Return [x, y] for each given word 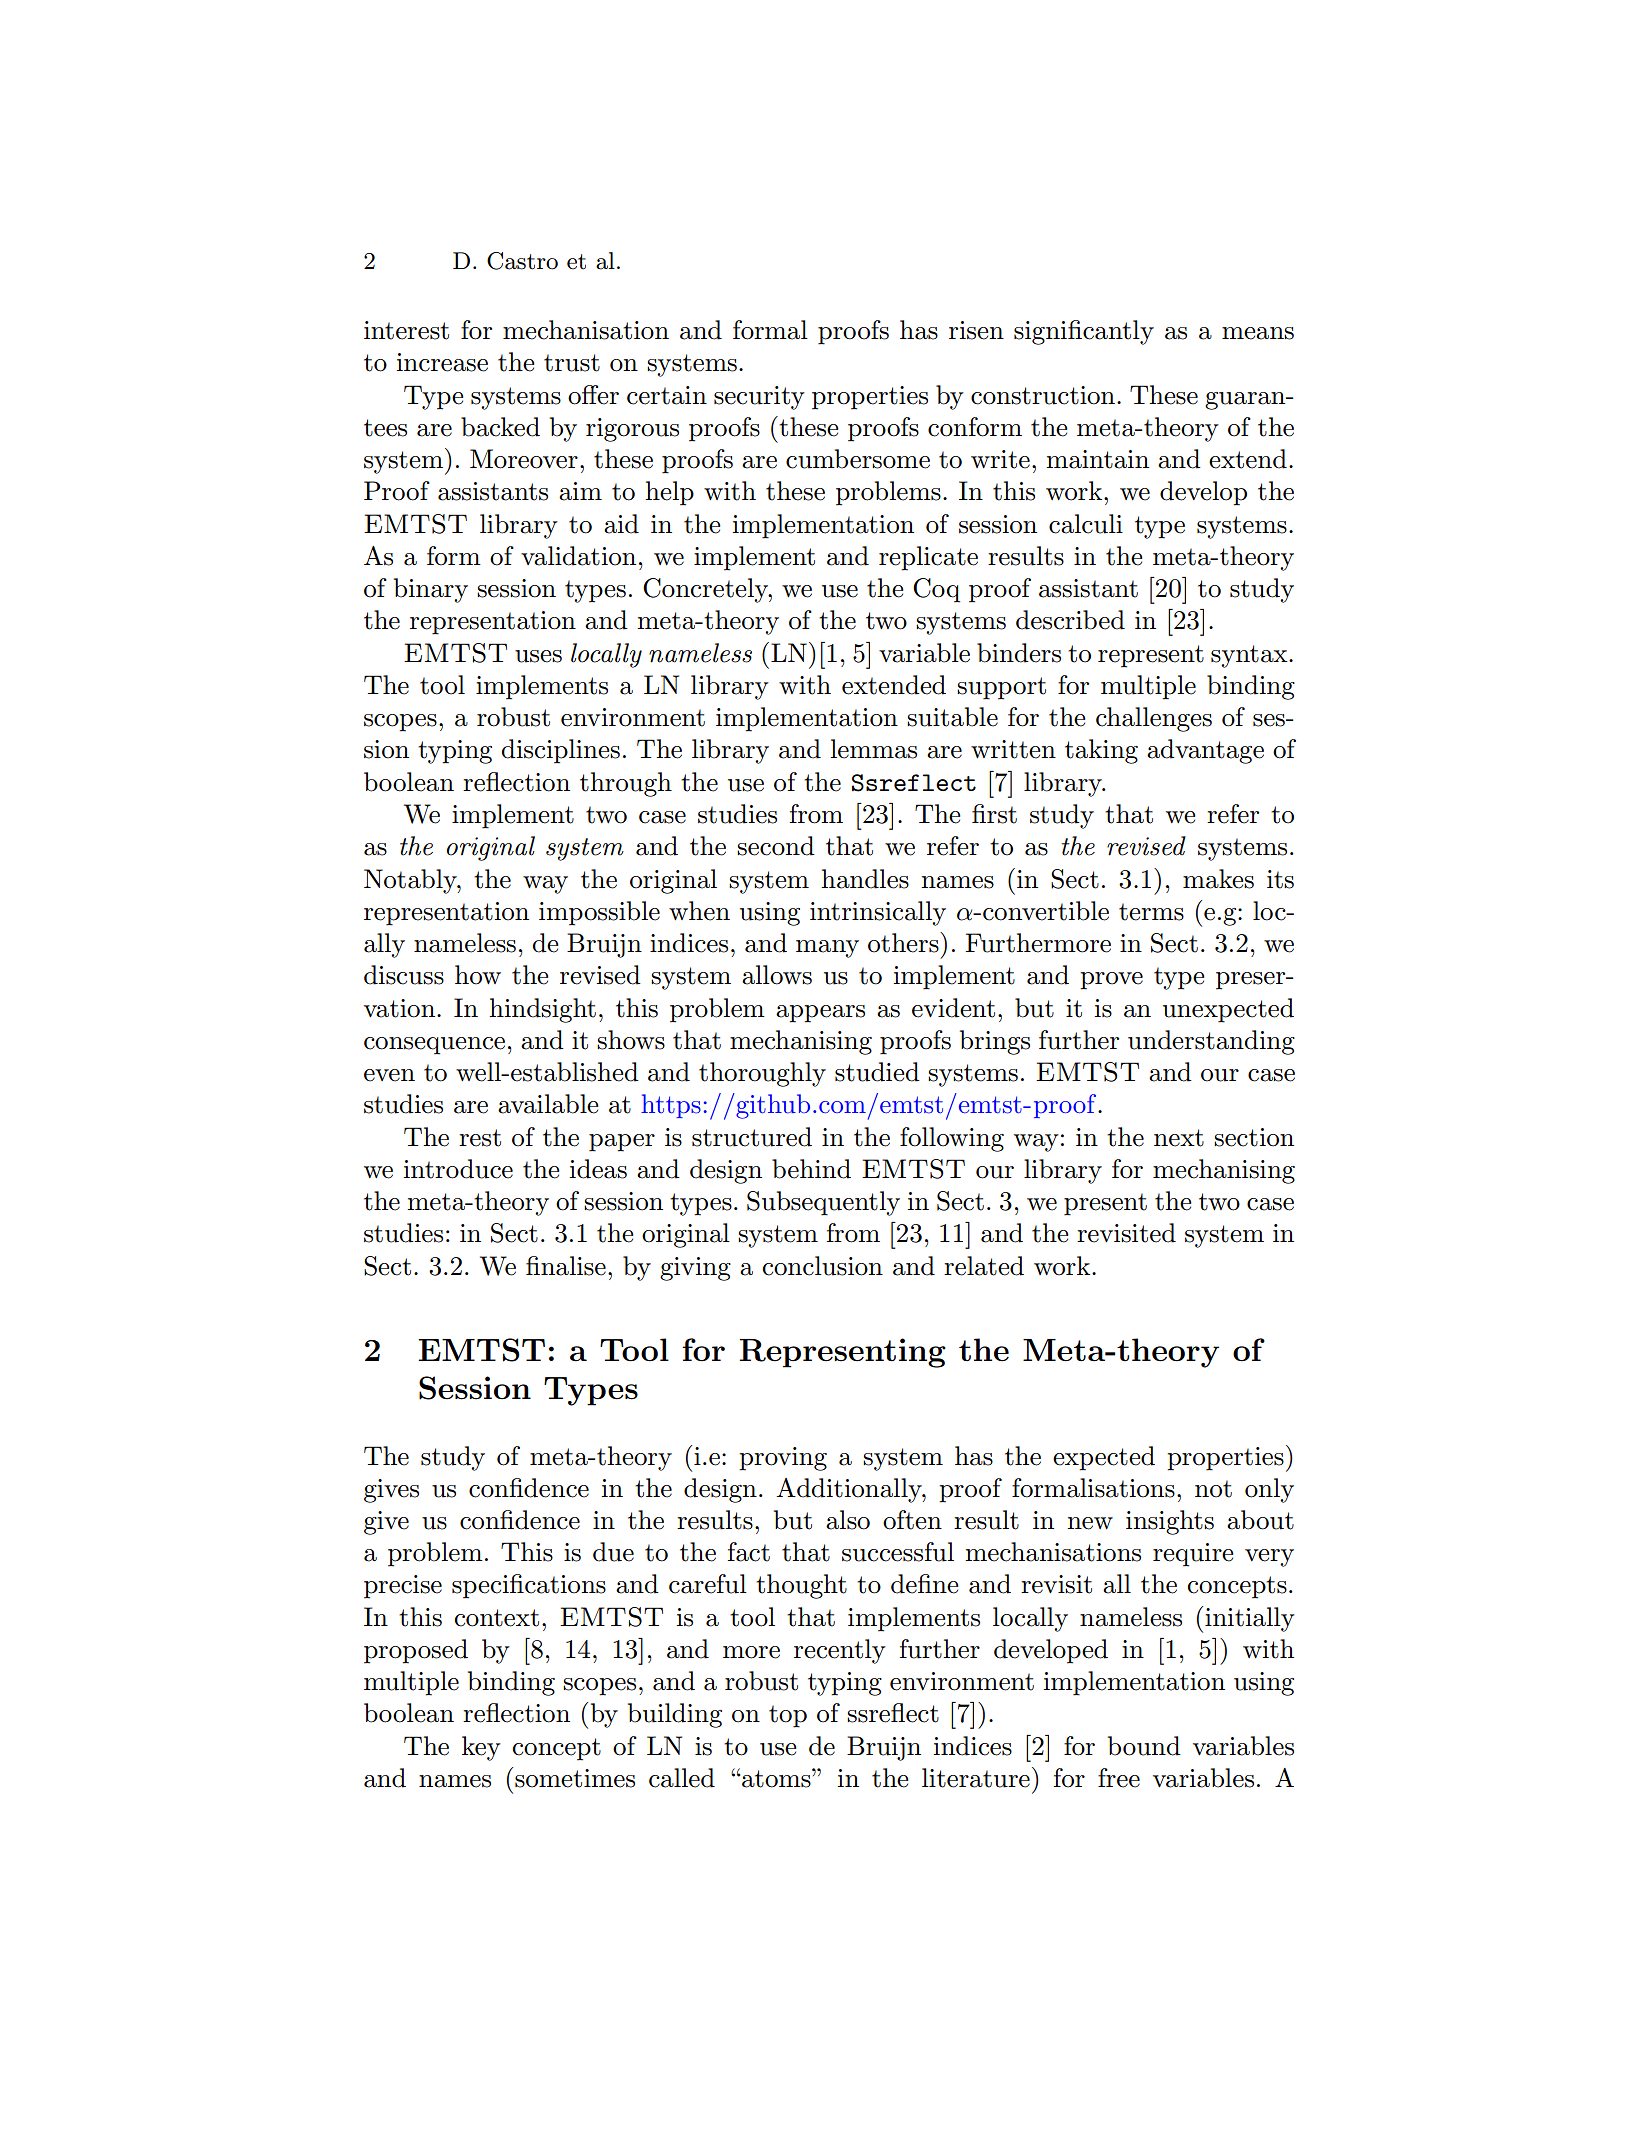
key [481, 1748]
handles [865, 879]
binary [431, 590]
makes [1218, 879]
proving [783, 1459]
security [759, 398]
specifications [529, 1586]
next [1179, 1138]
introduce [458, 1169]
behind [811, 1169]
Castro [522, 261]
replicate [928, 558]
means [1258, 333]
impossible [599, 913]
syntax [1250, 656]
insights [1170, 1522]
